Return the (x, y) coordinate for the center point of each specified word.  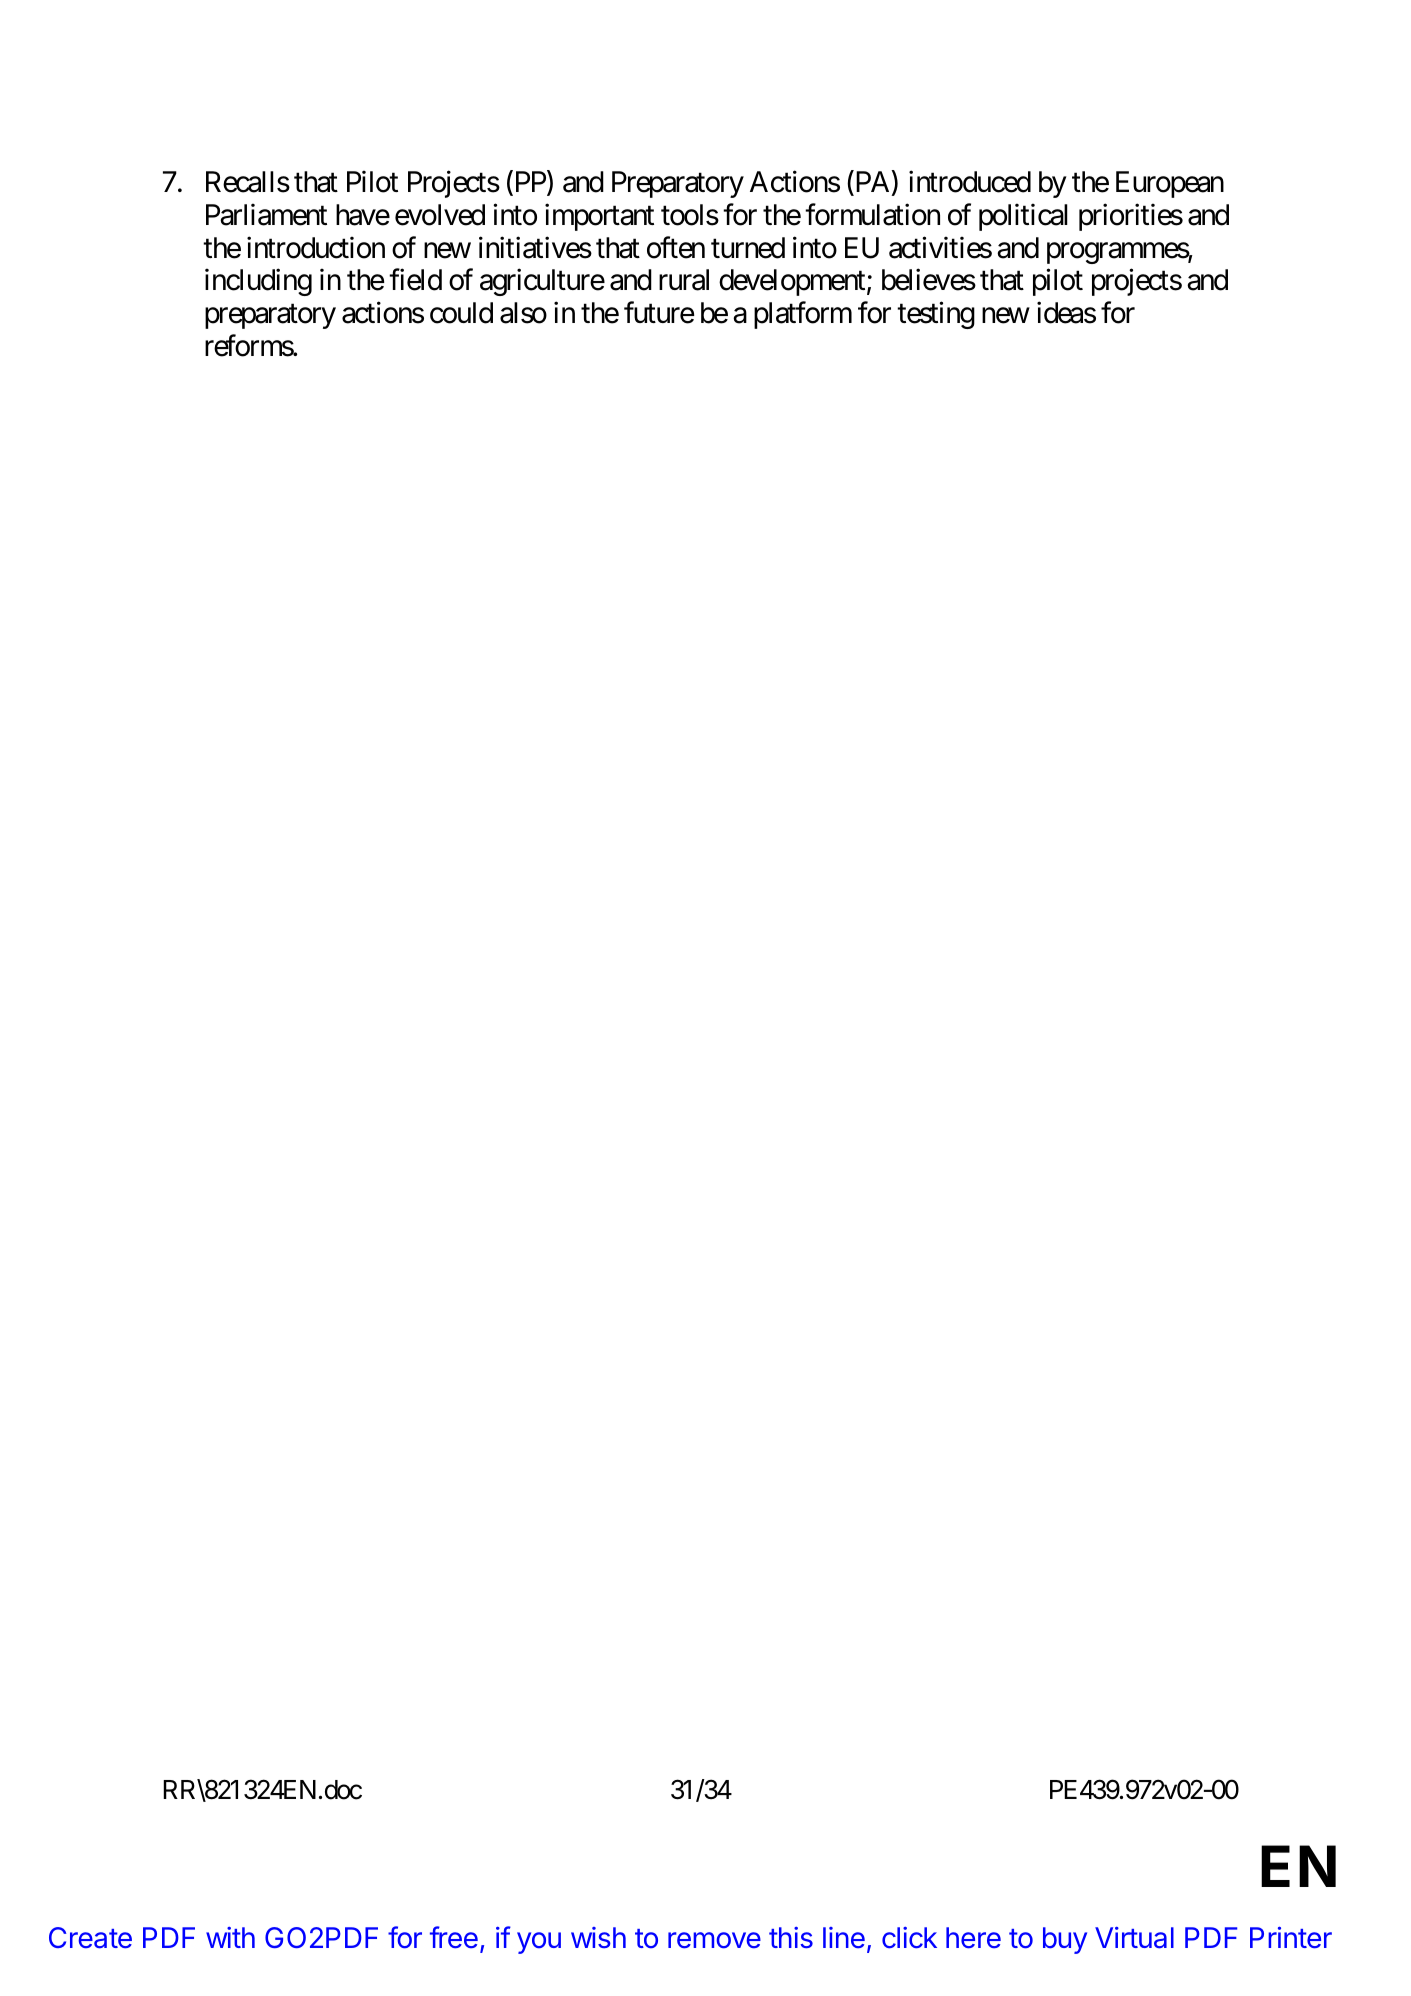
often (676, 247)
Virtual (1134, 1938)
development (792, 282)
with (230, 1937)
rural (684, 280)
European (1170, 185)
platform (803, 315)
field (415, 280)
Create (90, 1938)
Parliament (266, 214)
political (1023, 217)
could (461, 313)
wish (598, 1937)
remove (714, 1940)
